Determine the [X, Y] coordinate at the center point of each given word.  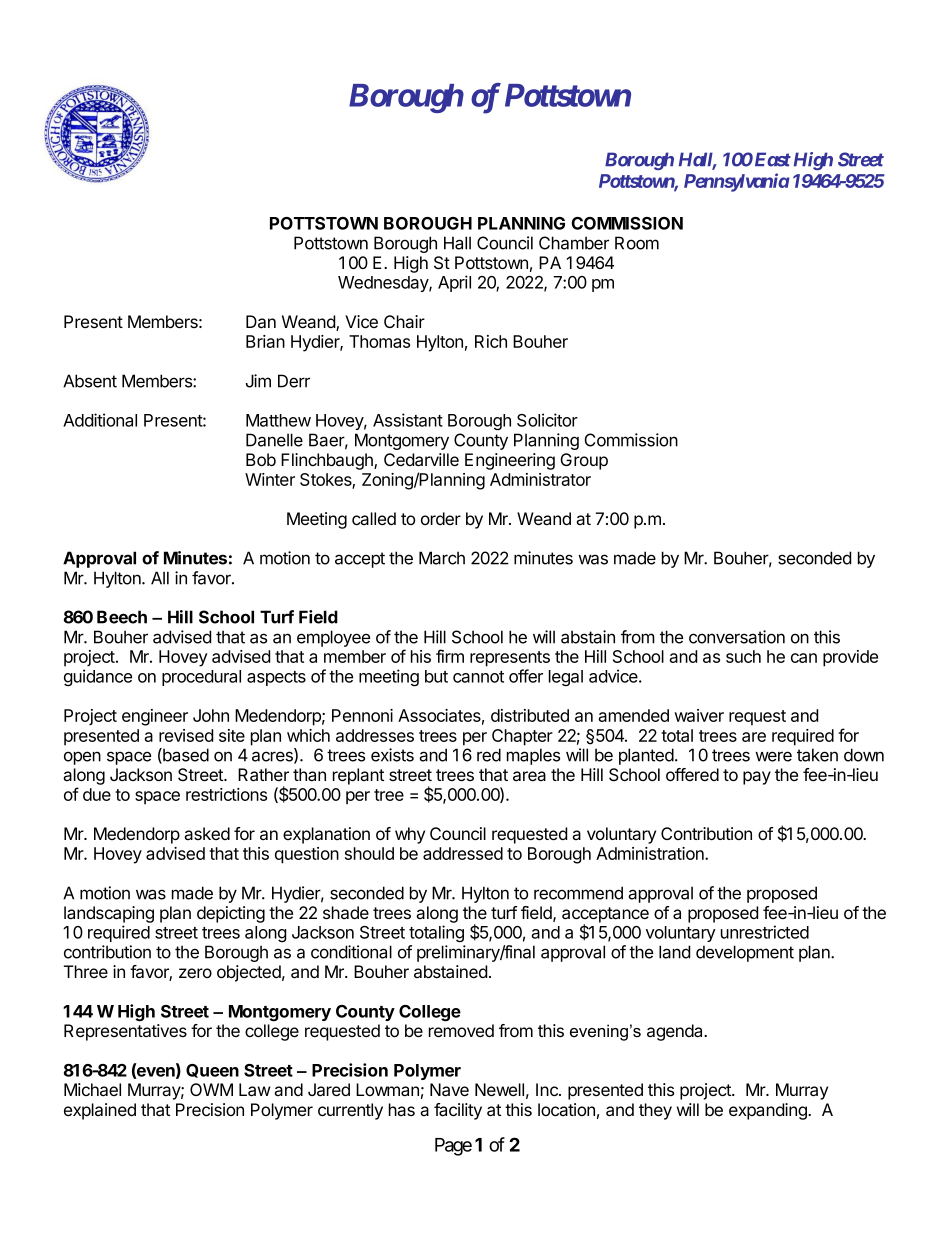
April [454, 283]
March [442, 558]
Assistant [408, 420]
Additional [100, 420]
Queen [212, 1071]
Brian [265, 341]
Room [637, 243]
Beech [122, 617]
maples [533, 756]
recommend [578, 893]
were [773, 756]
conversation [737, 637]
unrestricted [765, 932]
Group [584, 461]
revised [186, 735]
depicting [231, 914]
